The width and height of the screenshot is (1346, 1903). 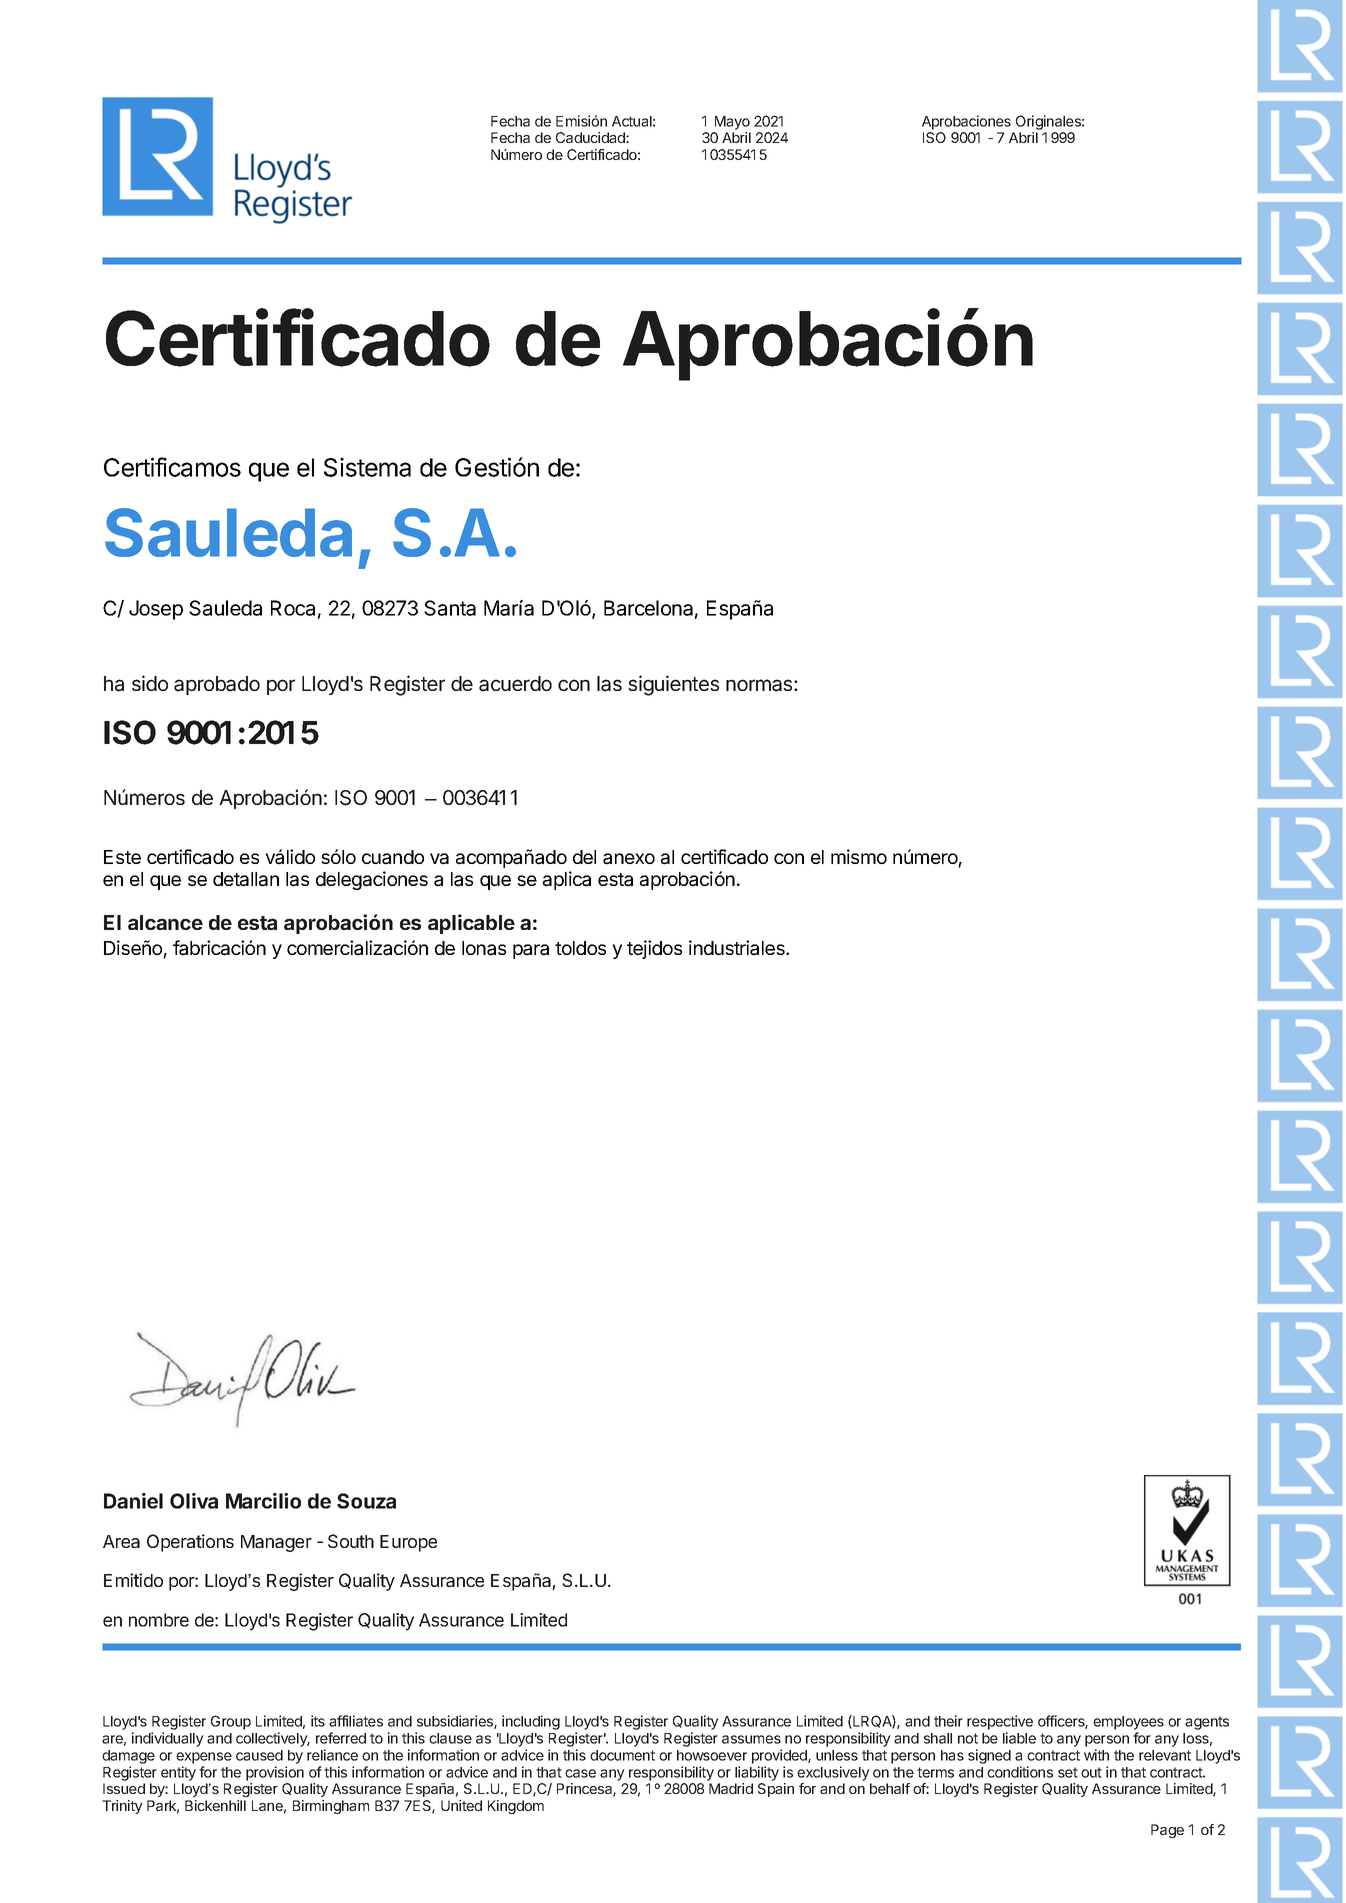 I want to click on Este, so click(x=122, y=857).
